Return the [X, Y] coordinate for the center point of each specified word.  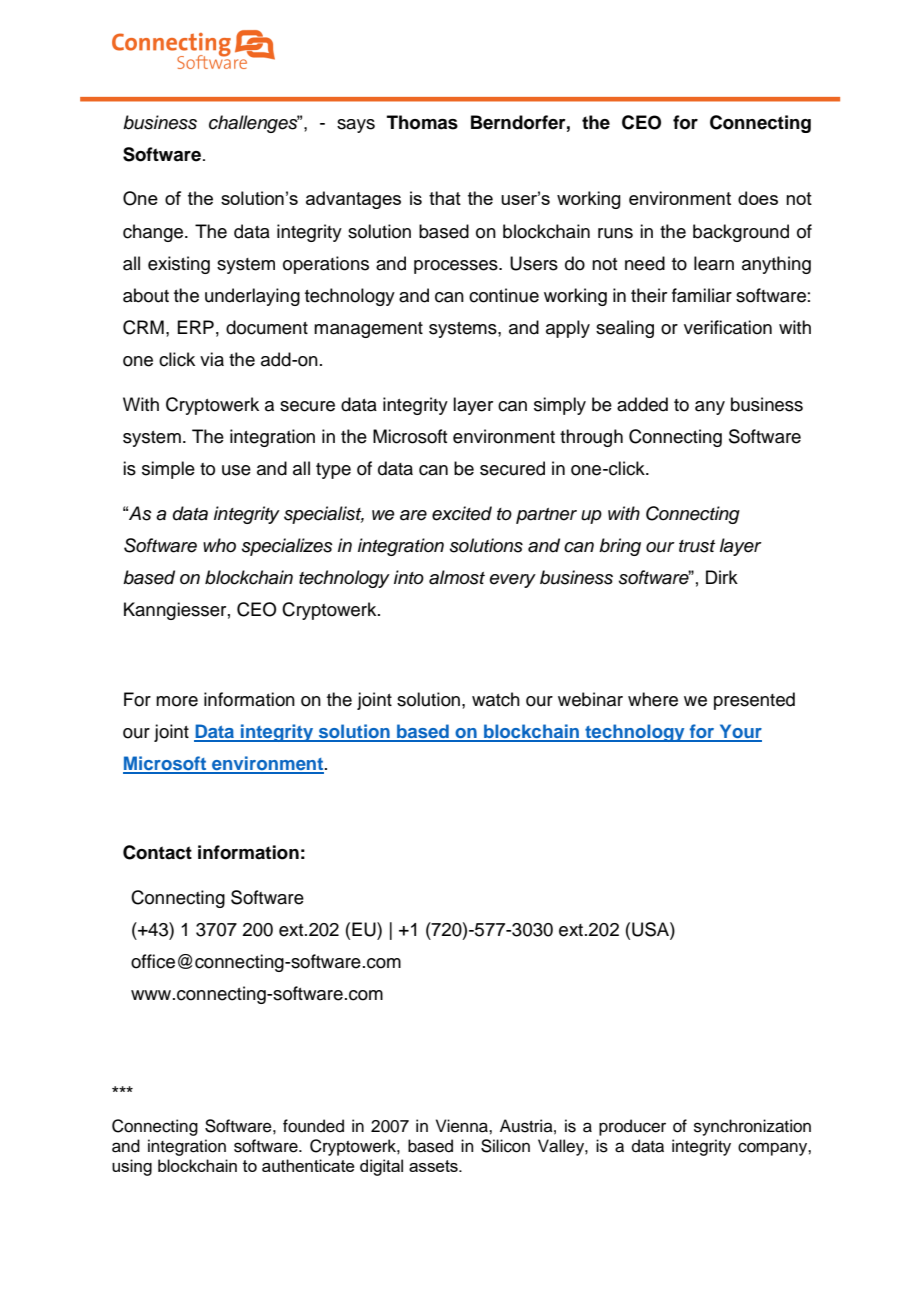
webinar [590, 699]
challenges [254, 124]
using [132, 1167]
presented [754, 701]
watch [496, 699]
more [177, 701]
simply [560, 406]
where [653, 699]
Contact [157, 852]
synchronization [752, 1127]
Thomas [422, 122]
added [642, 404]
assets [434, 1166]
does [758, 198]
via [212, 359]
